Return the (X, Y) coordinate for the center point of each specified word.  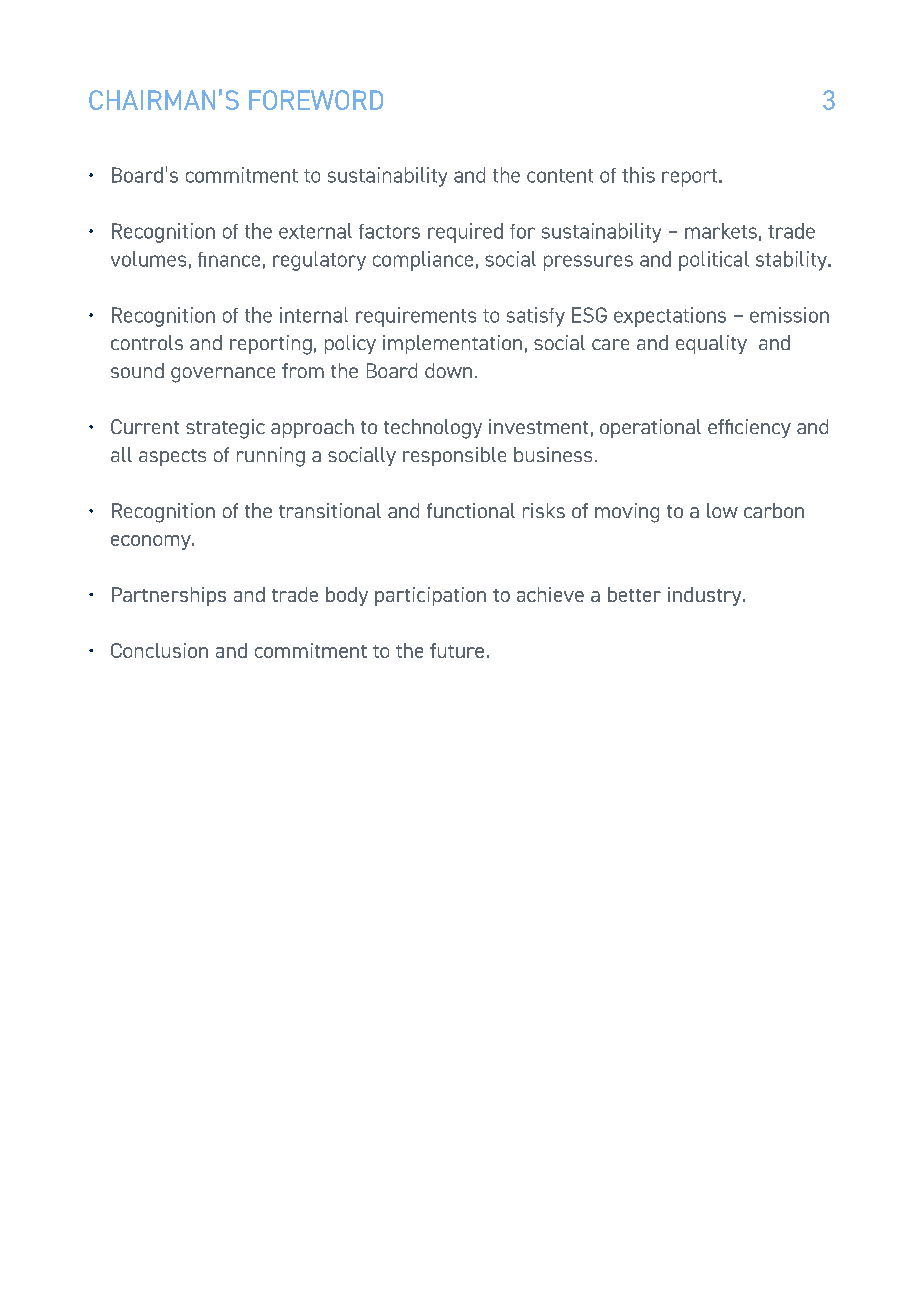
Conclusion (159, 650)
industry (706, 596)
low (722, 510)
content (560, 176)
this (638, 175)
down (448, 370)
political (714, 261)
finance (229, 259)
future (457, 650)
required (465, 233)
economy (152, 542)
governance (223, 375)
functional (471, 510)
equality (711, 344)
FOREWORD (316, 100)
